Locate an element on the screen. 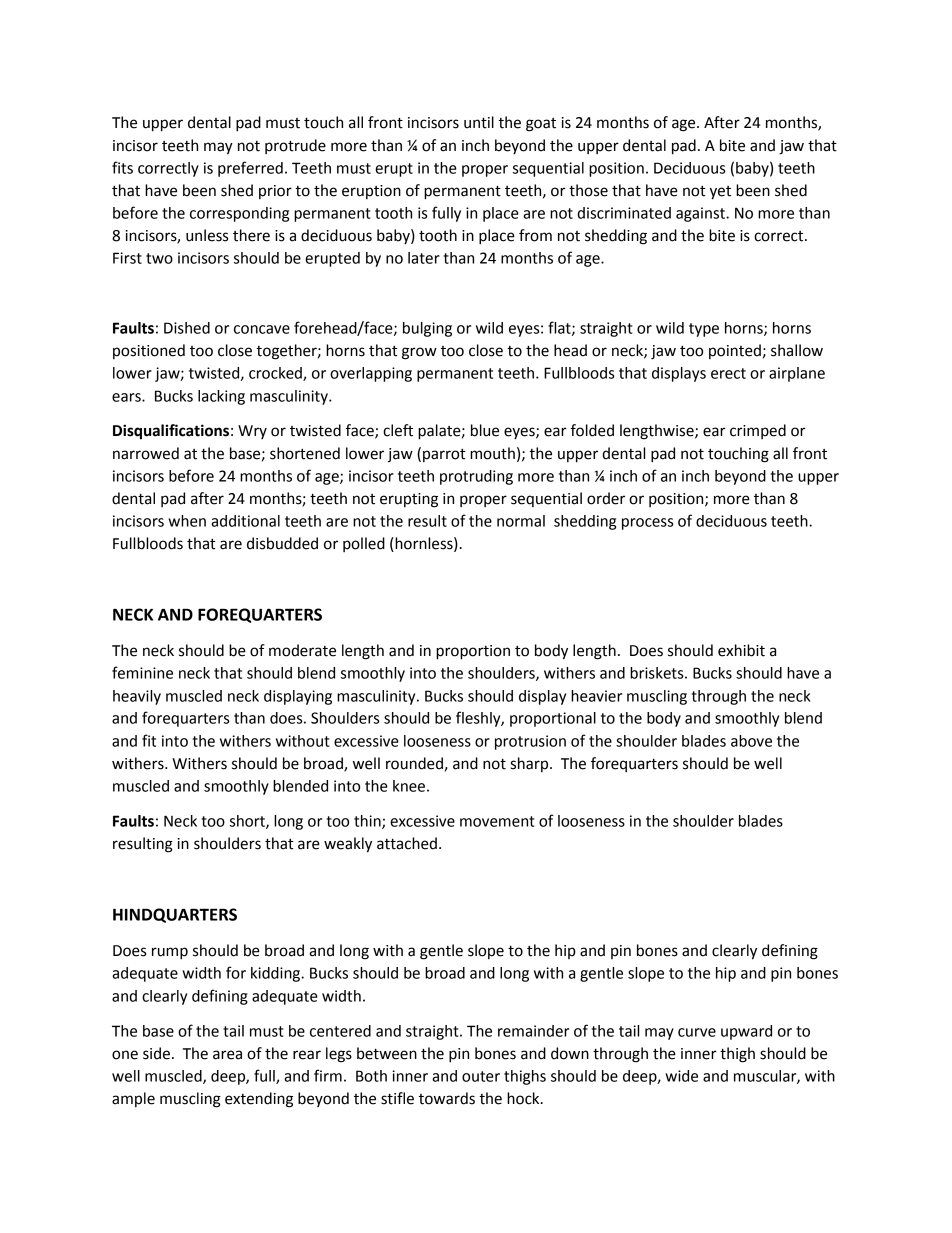 This screenshot has width=952, height=1233. preferred is located at coordinates (250, 169).
